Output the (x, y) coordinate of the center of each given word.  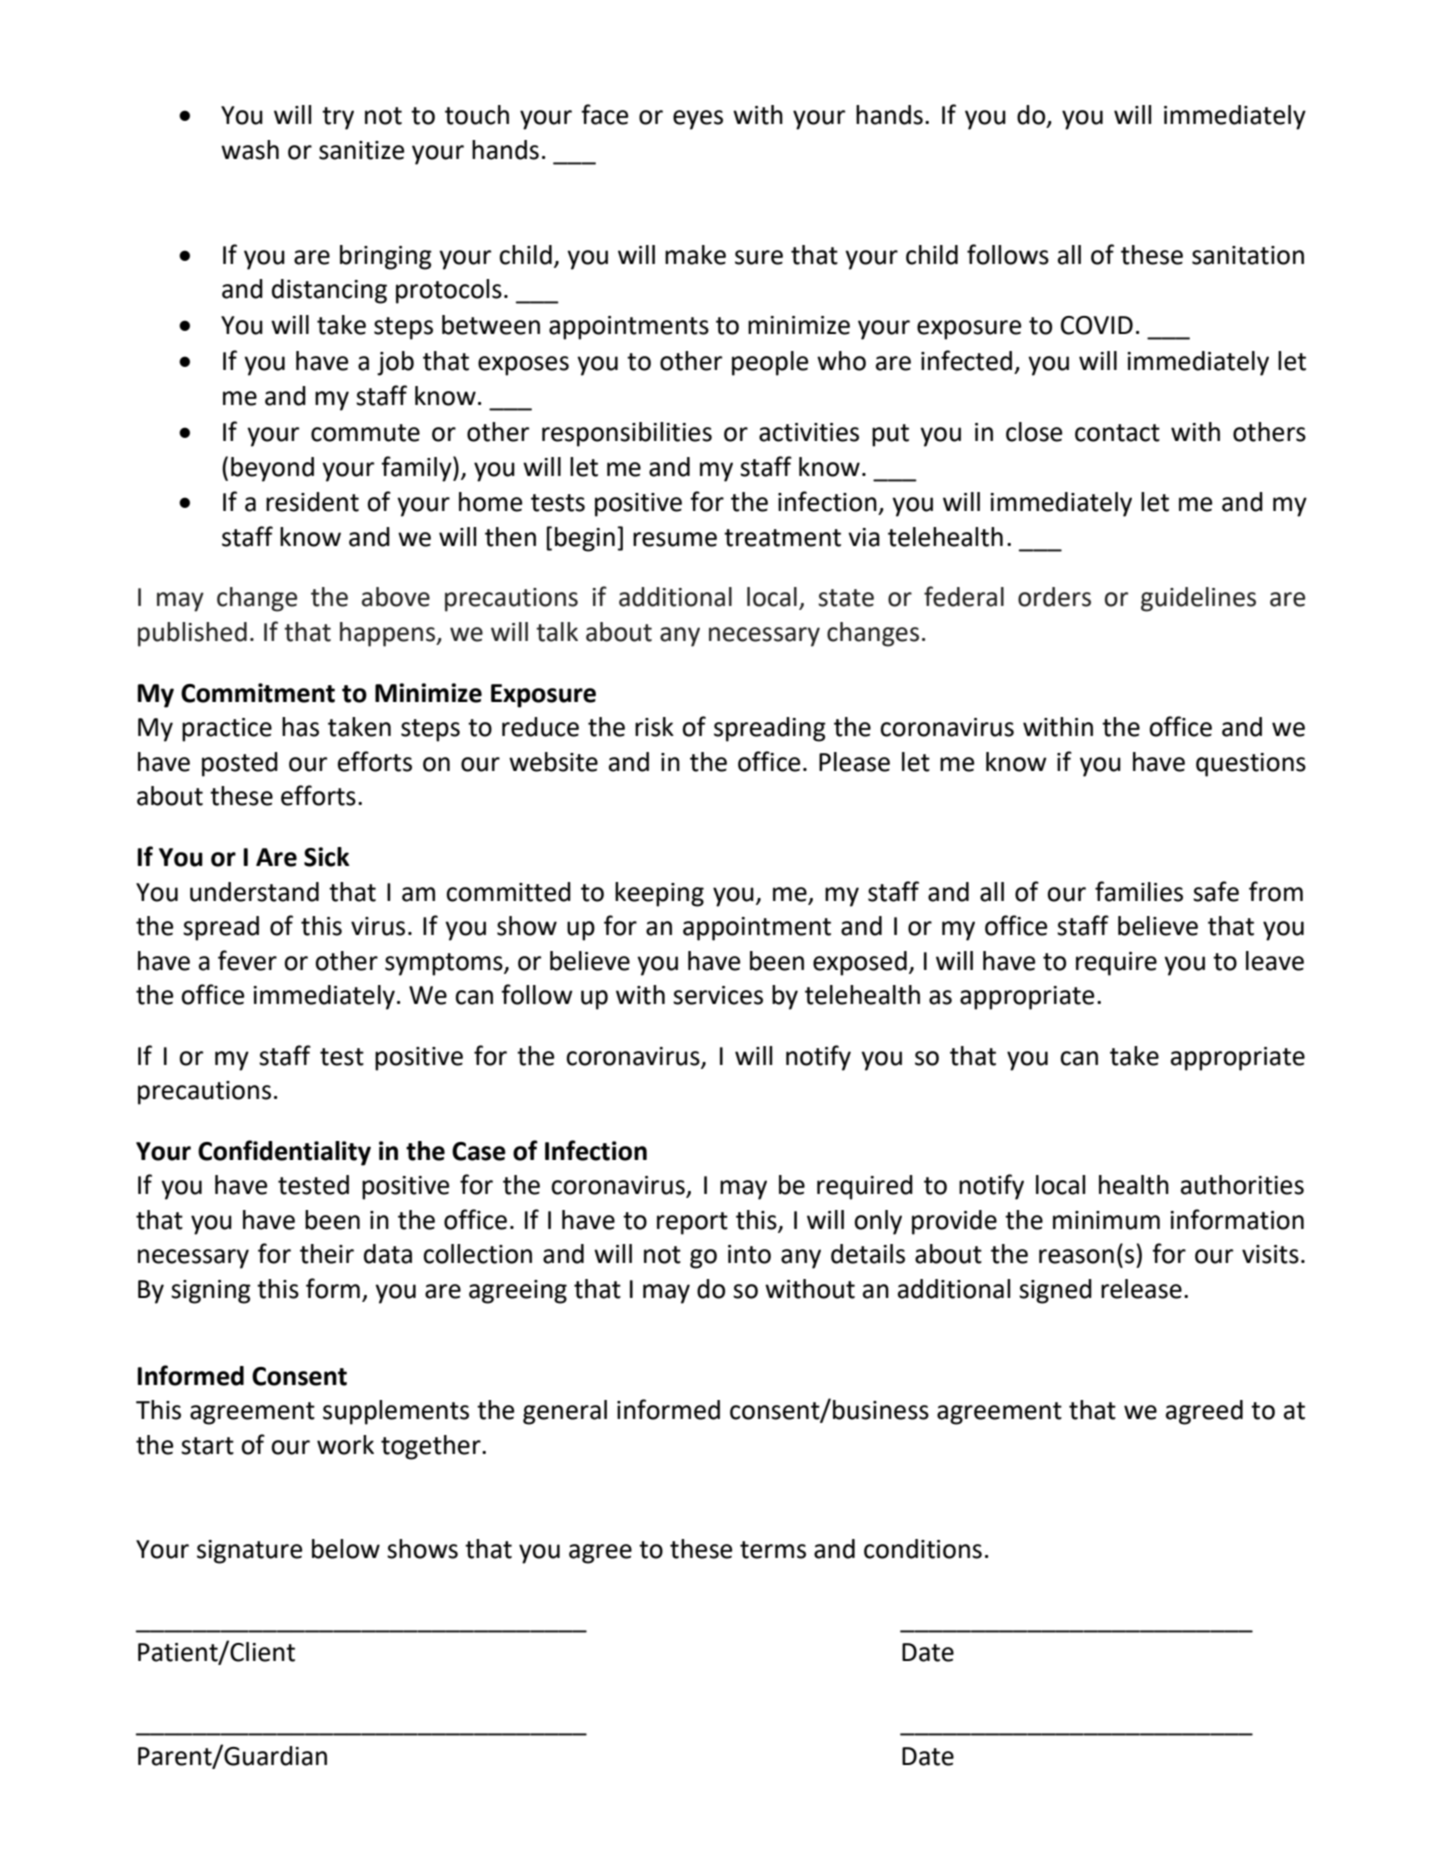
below (346, 1549)
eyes (698, 120)
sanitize (361, 150)
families (1139, 891)
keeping (659, 894)
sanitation (1248, 255)
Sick (327, 857)
